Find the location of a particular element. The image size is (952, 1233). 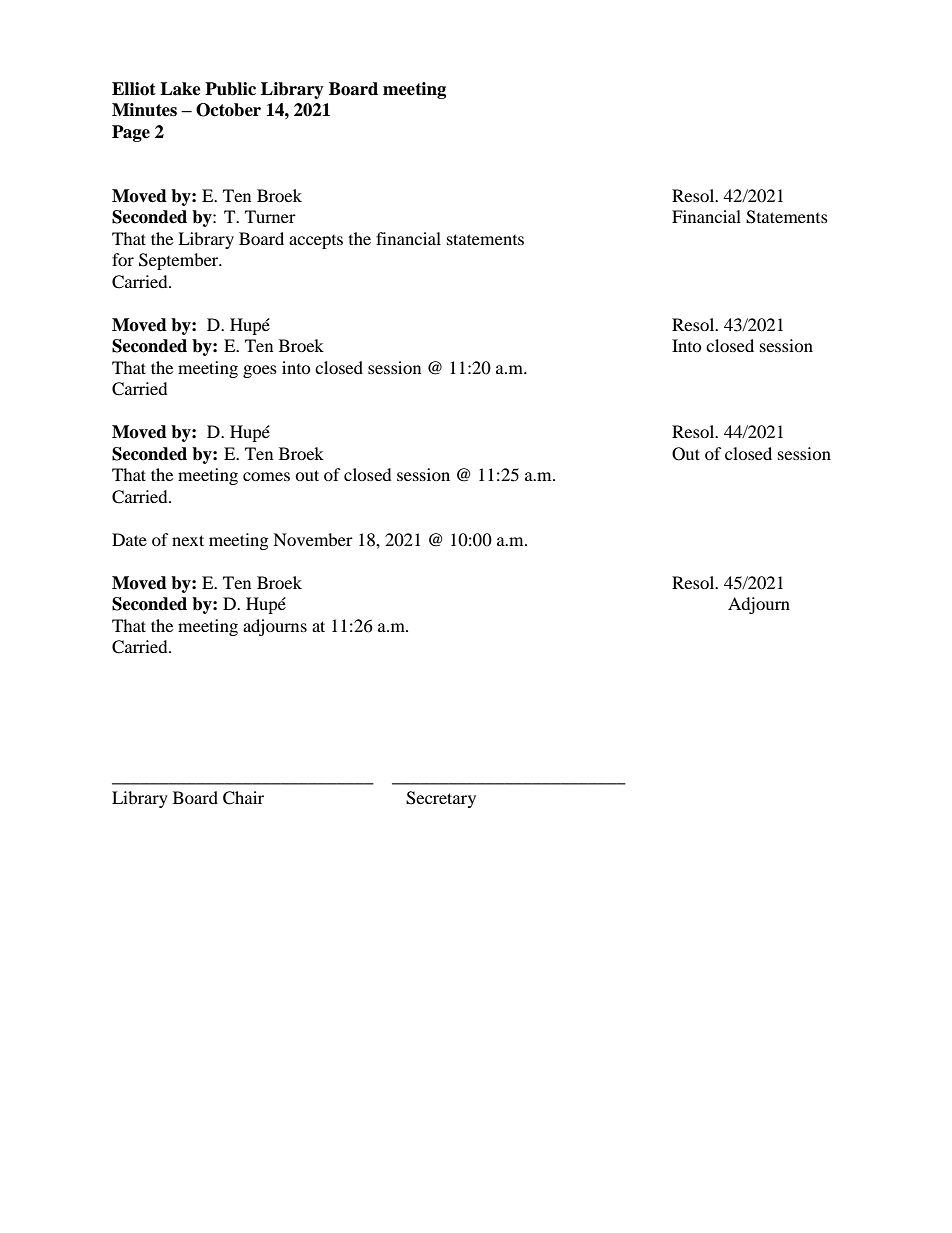

Turner is located at coordinates (270, 216).
